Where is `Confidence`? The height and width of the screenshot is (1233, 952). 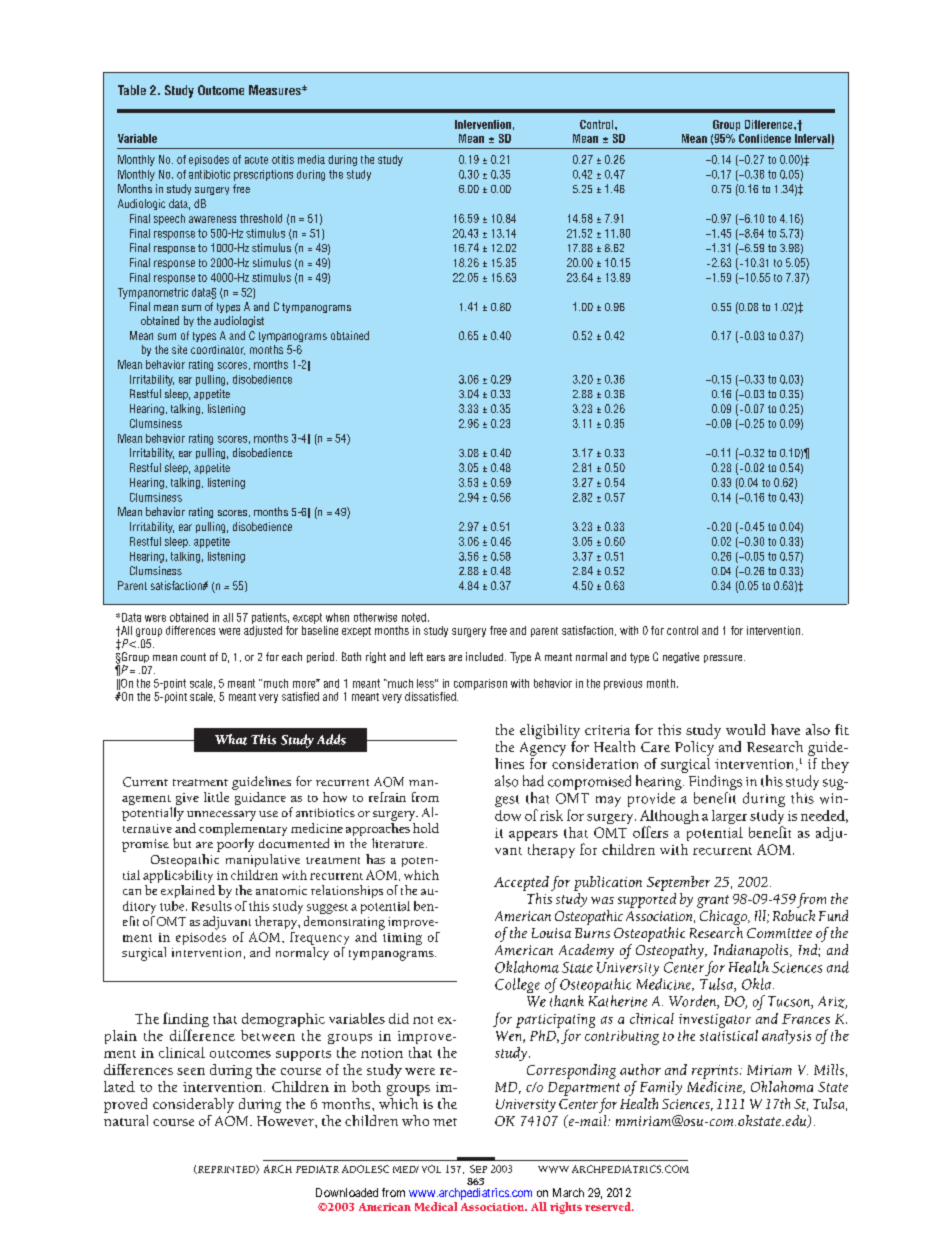
Confidence is located at coordinates (765, 138).
